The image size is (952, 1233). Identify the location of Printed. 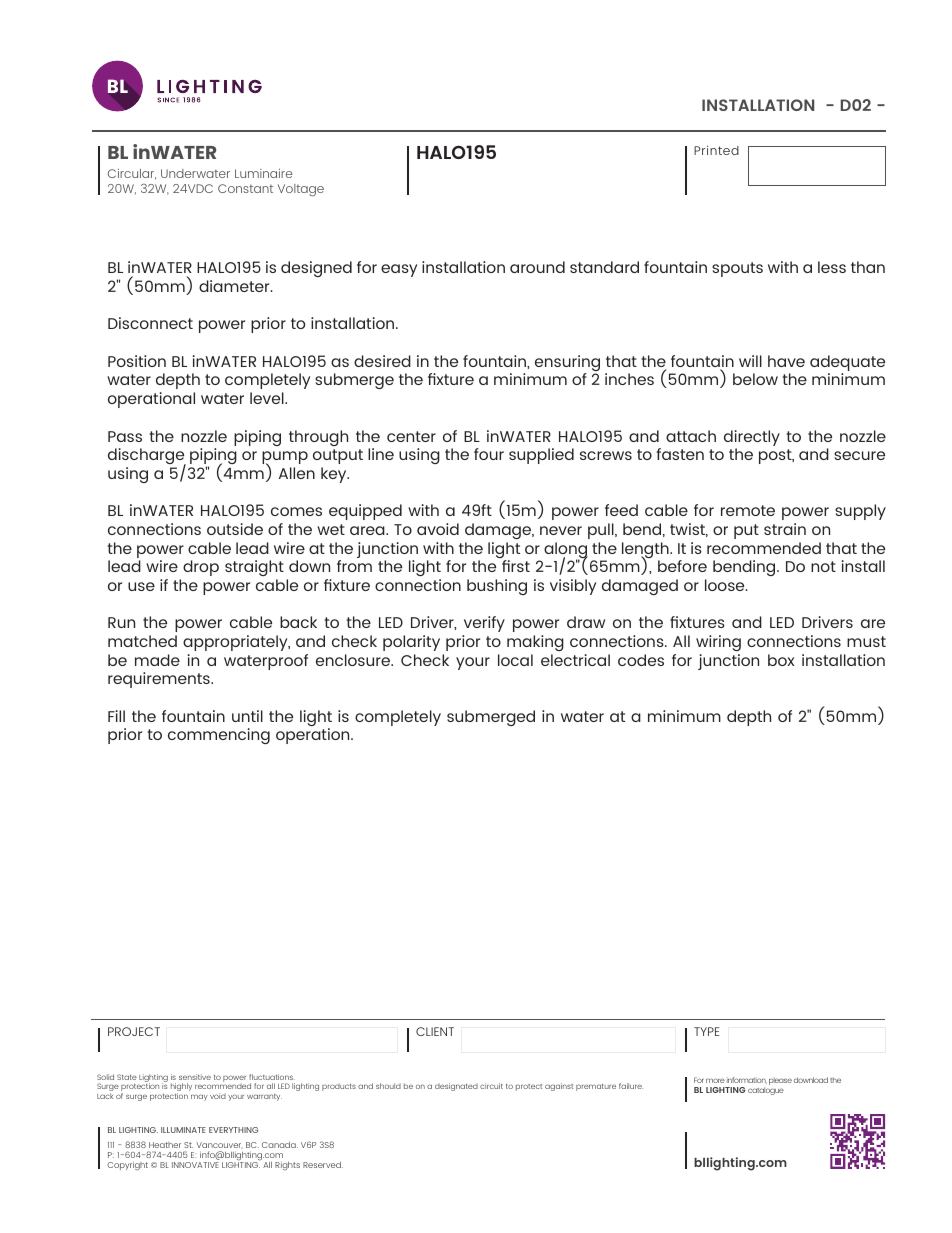
(716, 150).
